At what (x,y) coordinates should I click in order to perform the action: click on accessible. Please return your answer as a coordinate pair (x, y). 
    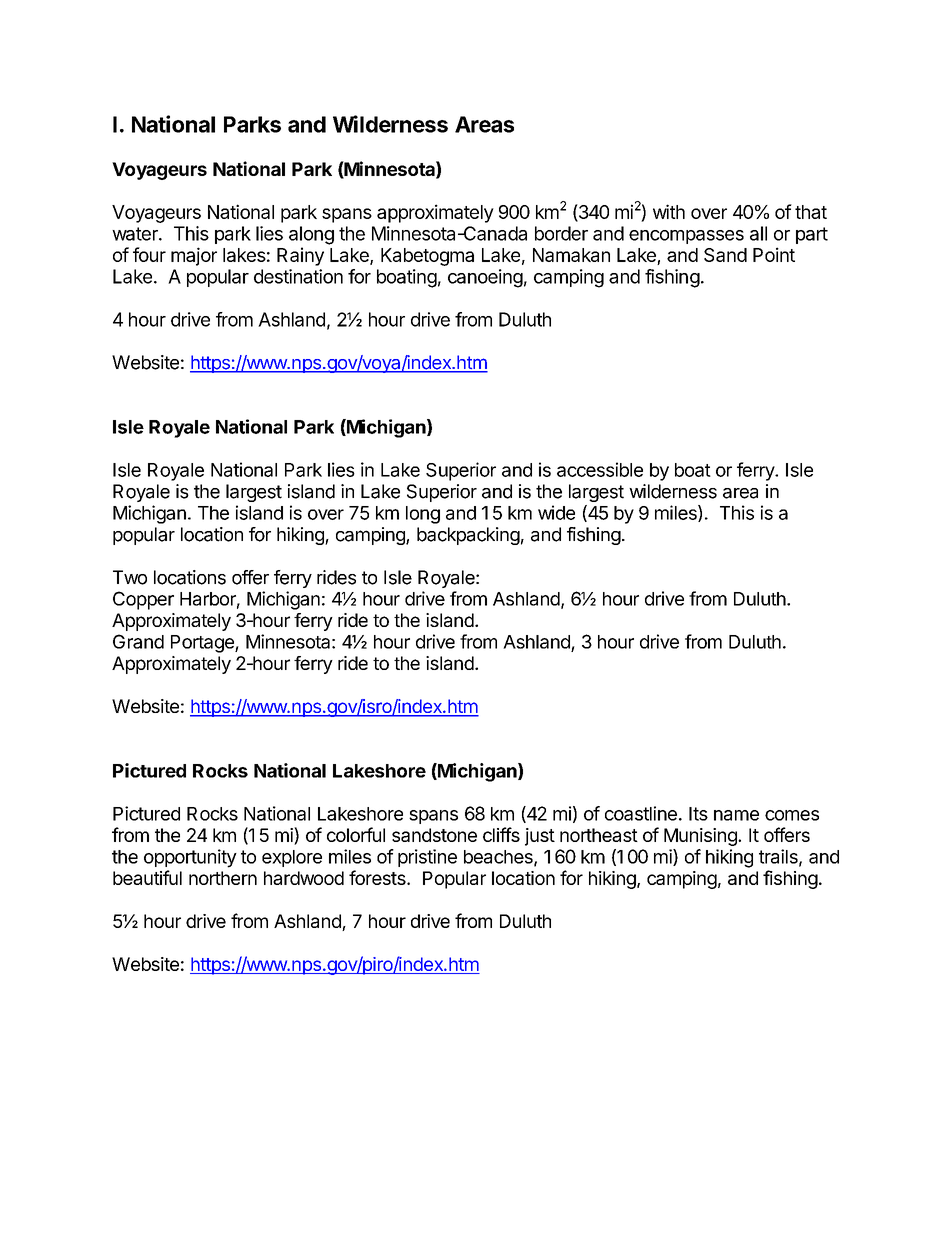
    Looking at the image, I should click on (600, 469).
